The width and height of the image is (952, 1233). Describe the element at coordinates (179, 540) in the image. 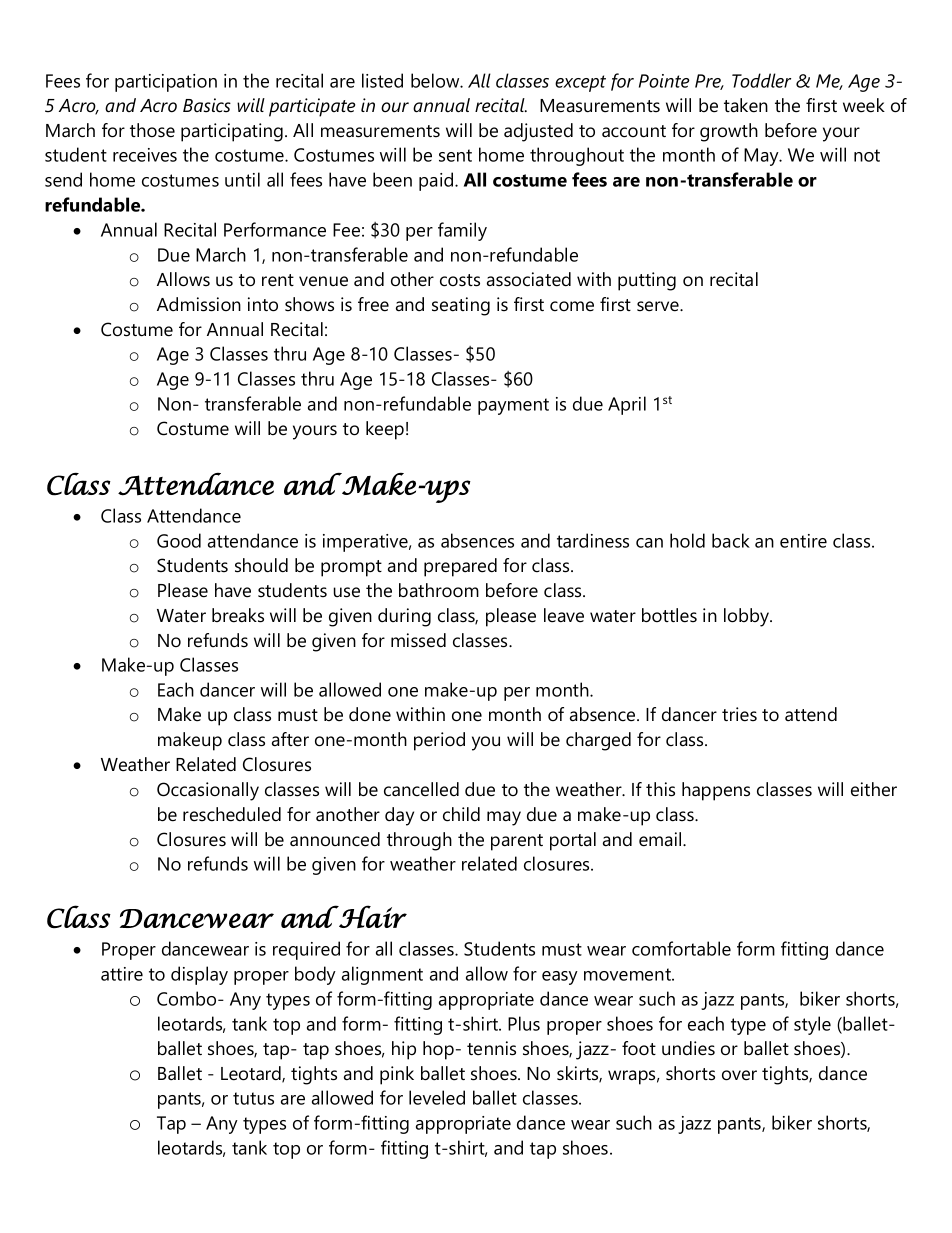

I see `Good` at that location.
